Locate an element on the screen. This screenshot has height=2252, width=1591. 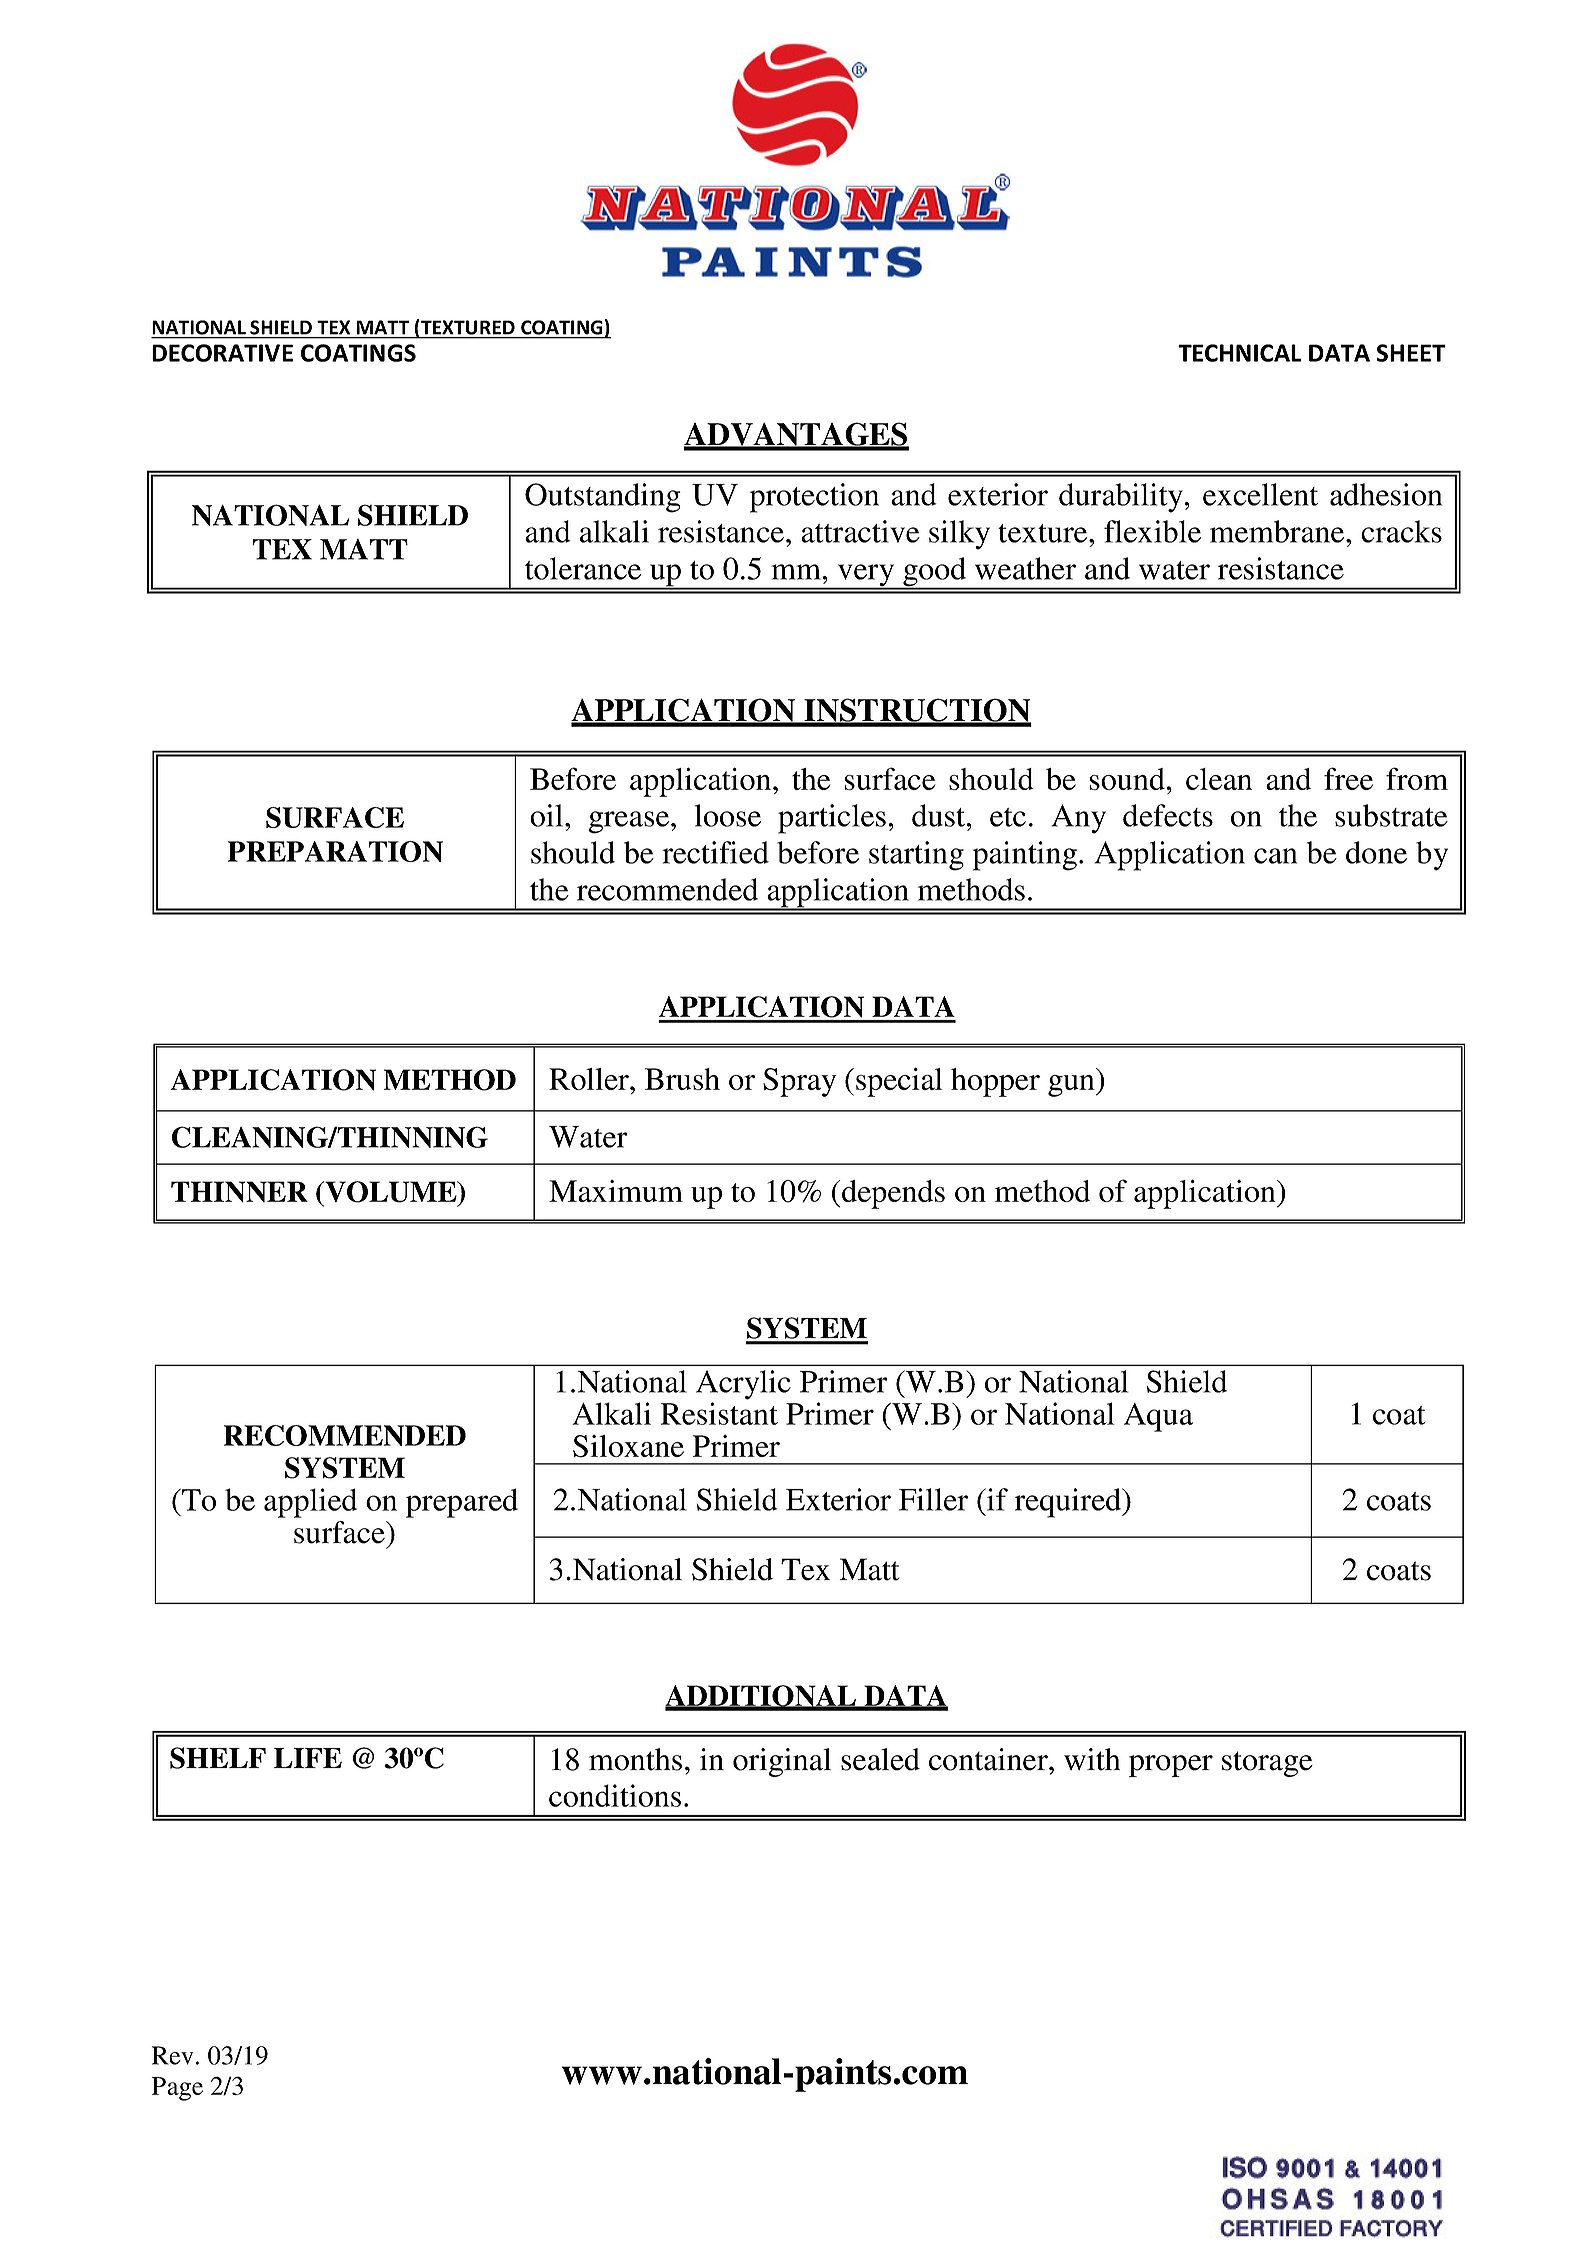
PREPARATION is located at coordinates (335, 851).
